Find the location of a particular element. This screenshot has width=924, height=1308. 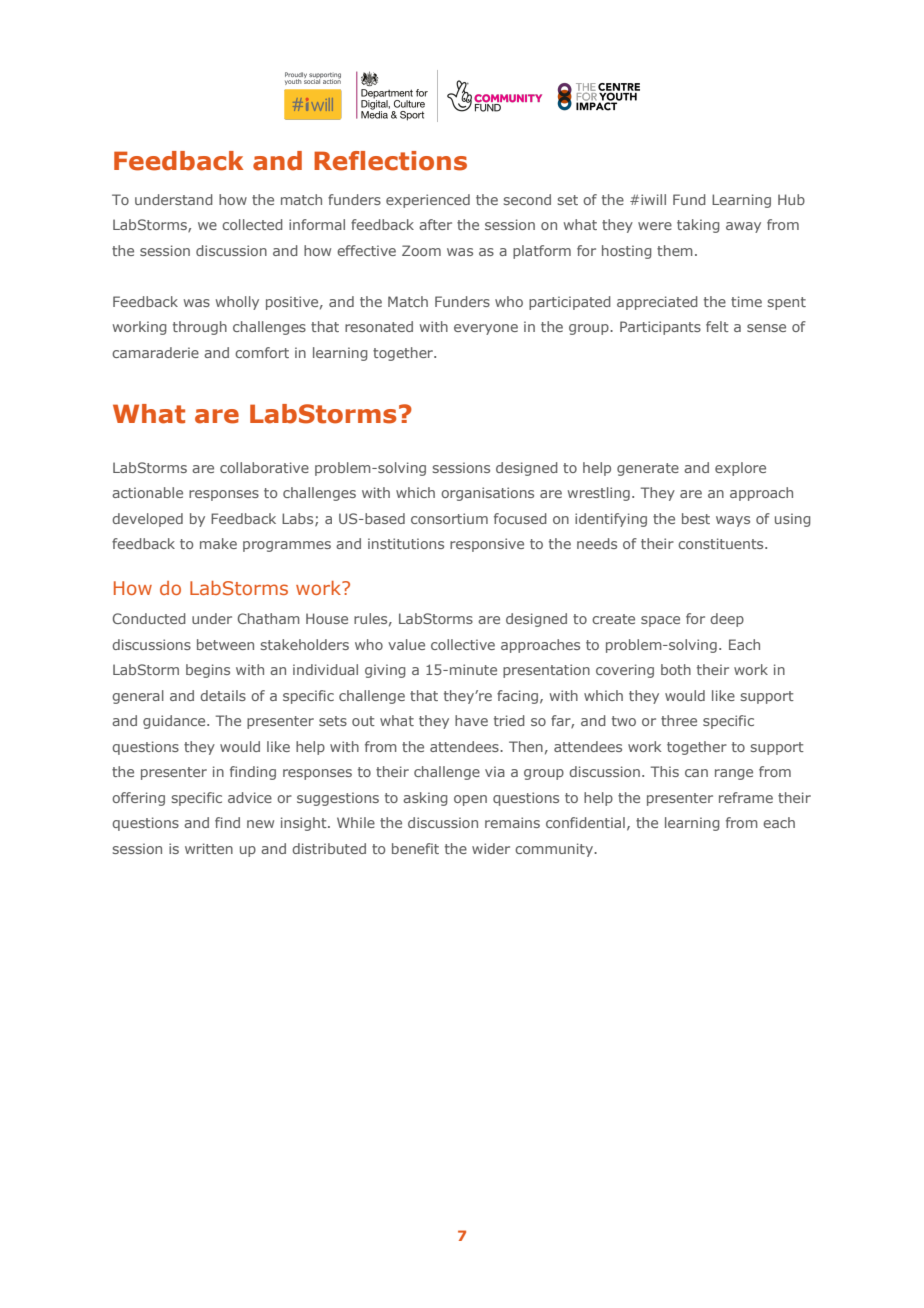

Chatham is located at coordinates (269, 618).
